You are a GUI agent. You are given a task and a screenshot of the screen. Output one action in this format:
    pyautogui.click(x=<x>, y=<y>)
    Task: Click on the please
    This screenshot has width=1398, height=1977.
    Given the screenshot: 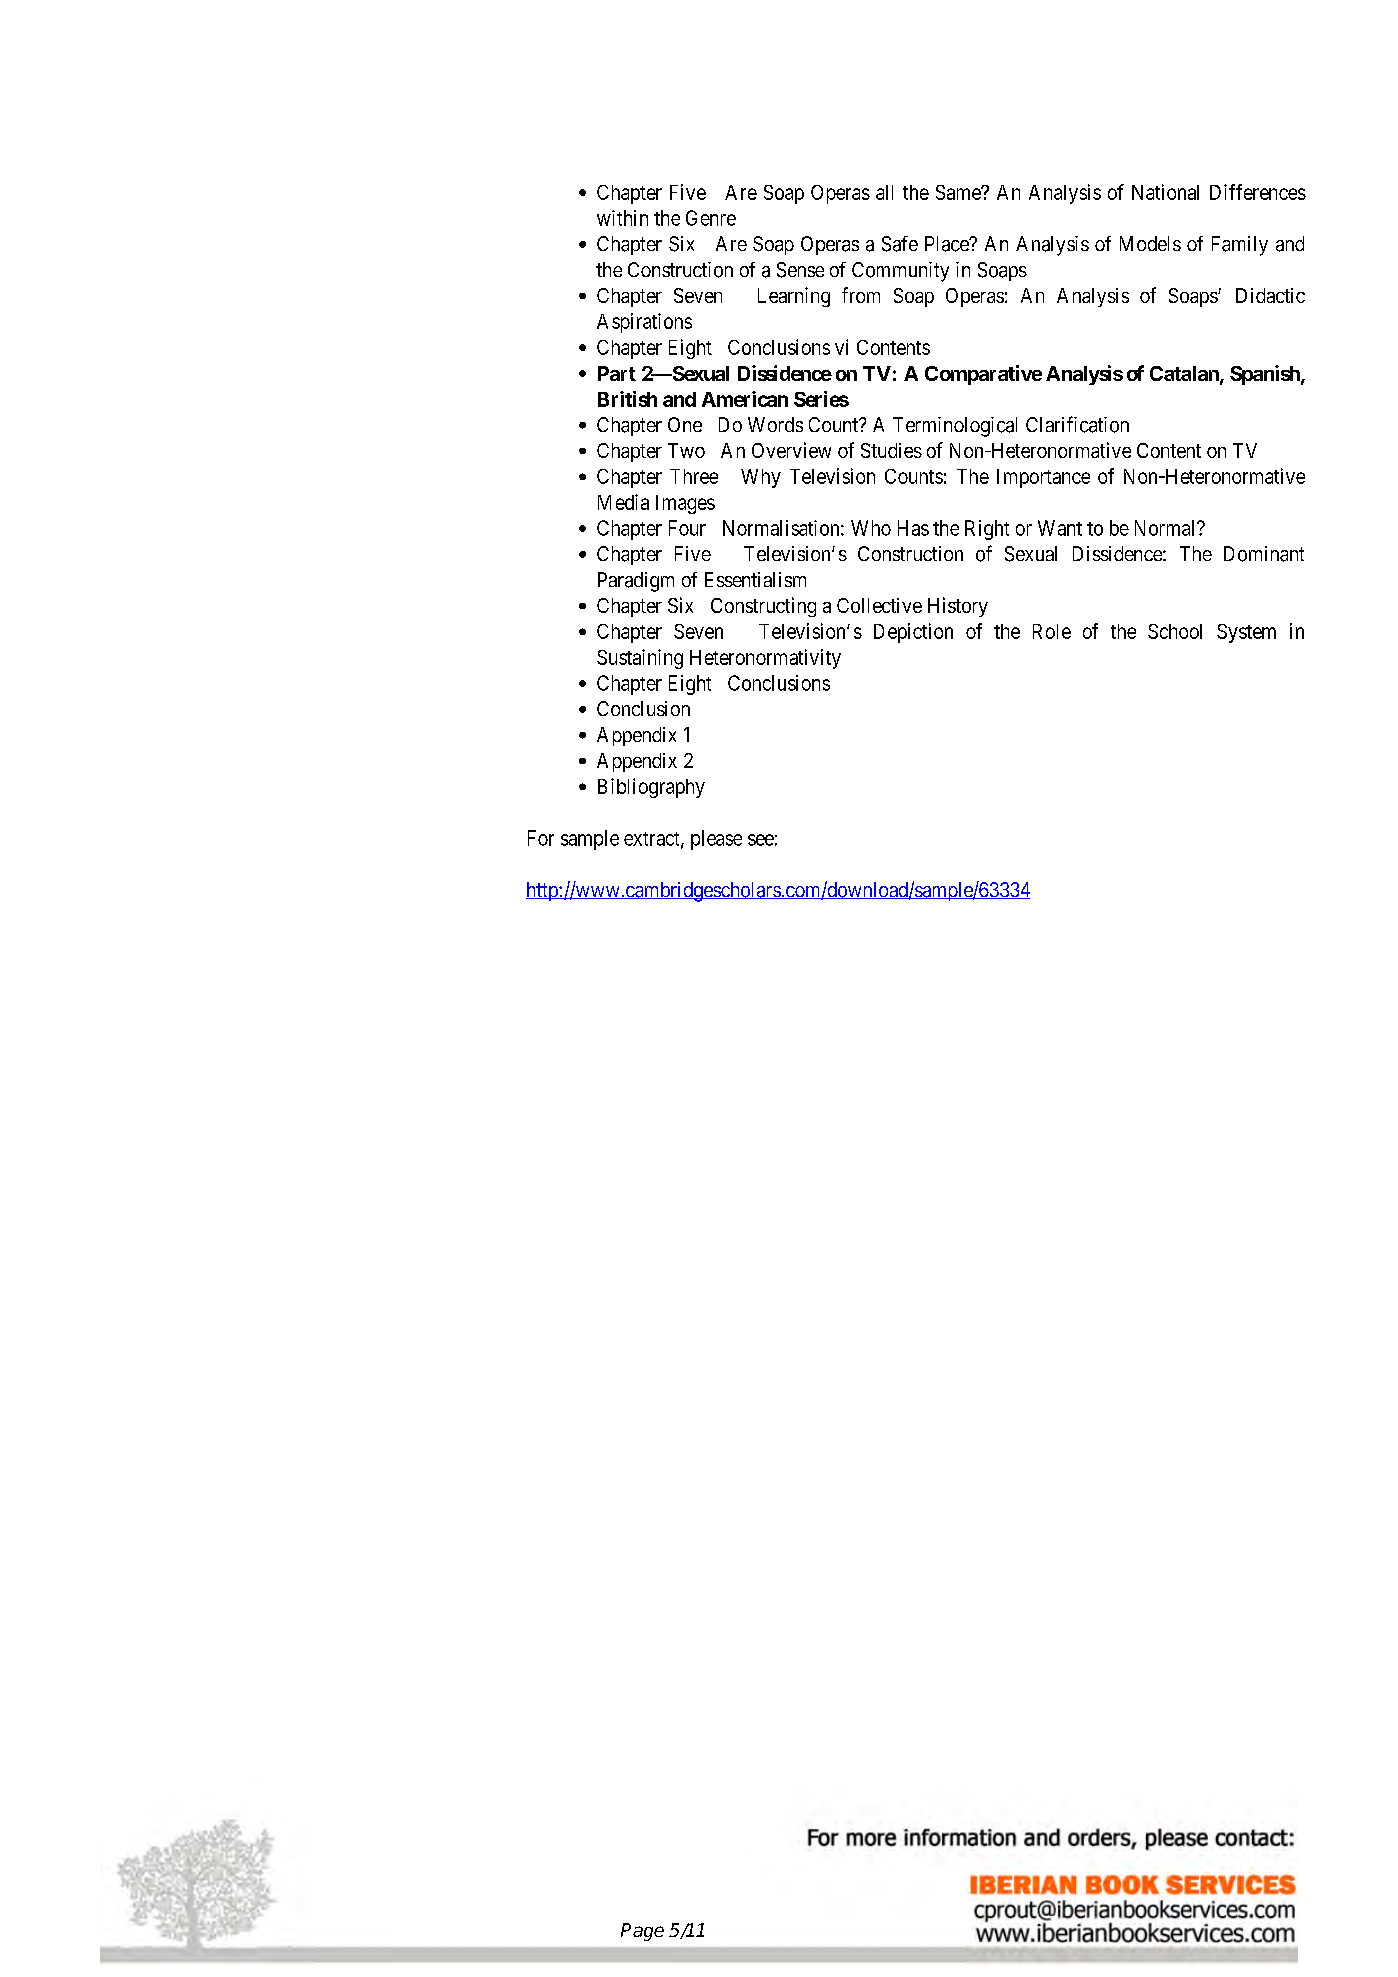 What is the action you would take?
    pyautogui.click(x=716, y=840)
